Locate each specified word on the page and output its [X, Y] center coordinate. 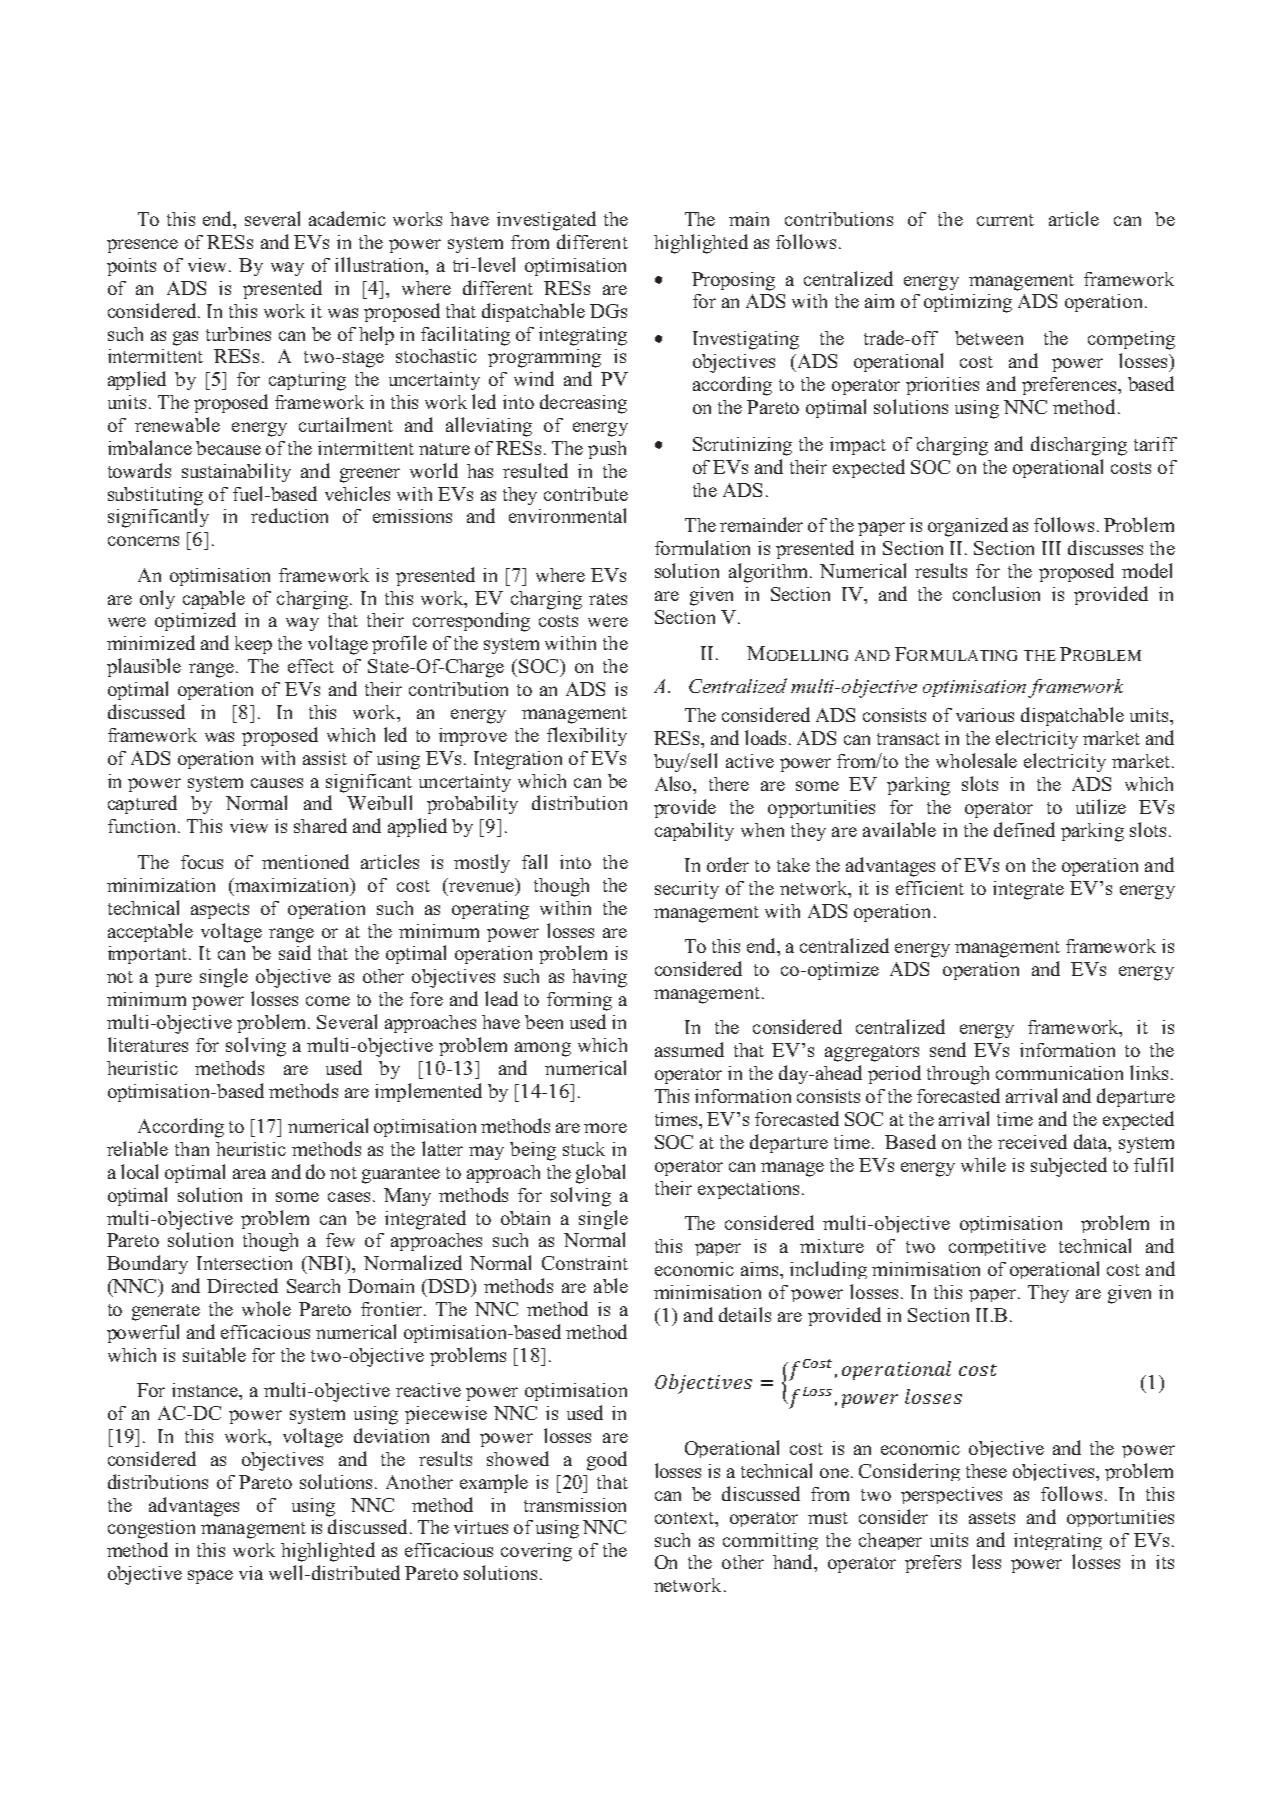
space [210, 1577]
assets [992, 1518]
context [686, 1518]
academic [347, 218]
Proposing [733, 281]
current [1005, 220]
